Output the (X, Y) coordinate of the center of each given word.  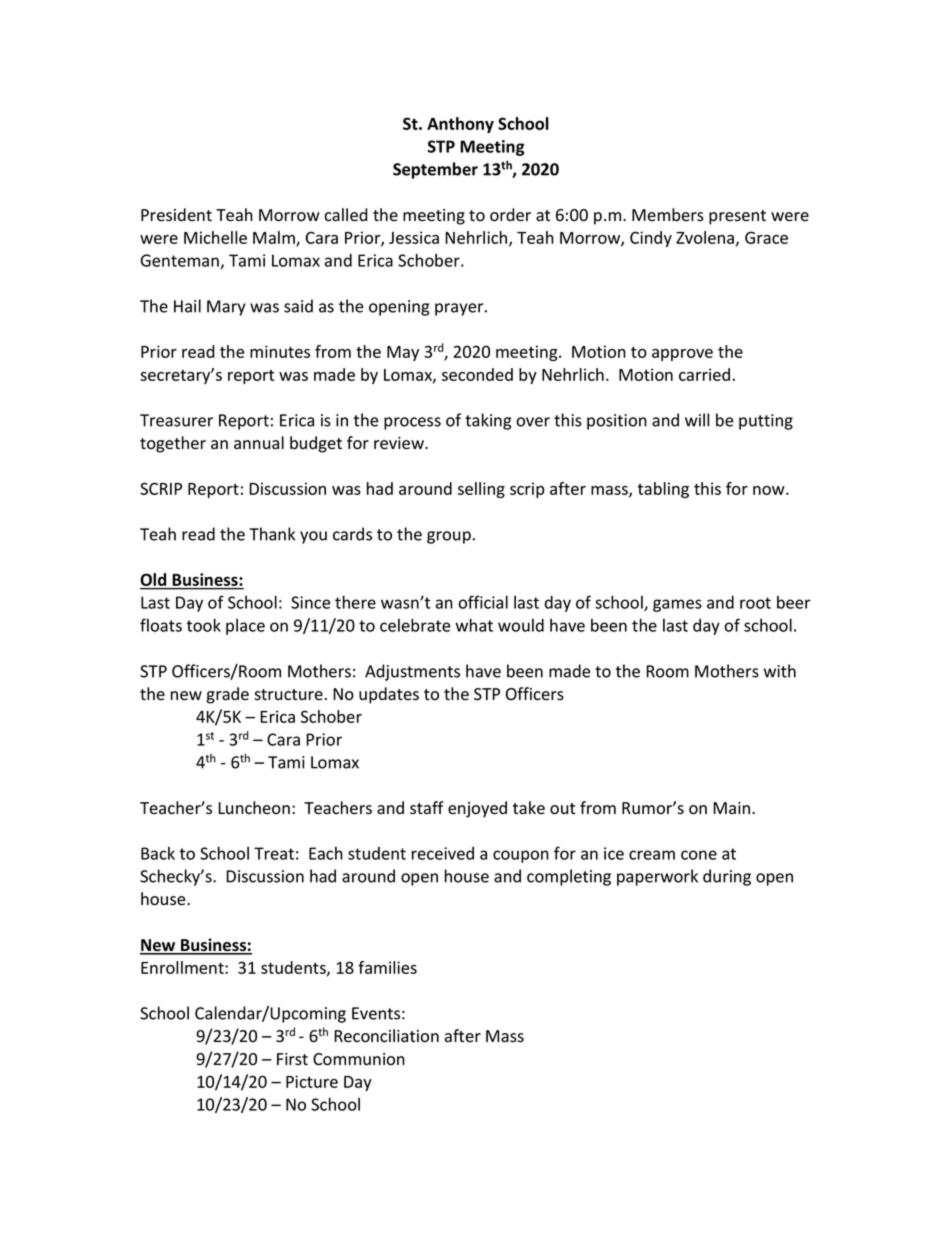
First (292, 1059)
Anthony (460, 125)
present (737, 217)
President (176, 215)
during (727, 877)
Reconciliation (386, 1036)
